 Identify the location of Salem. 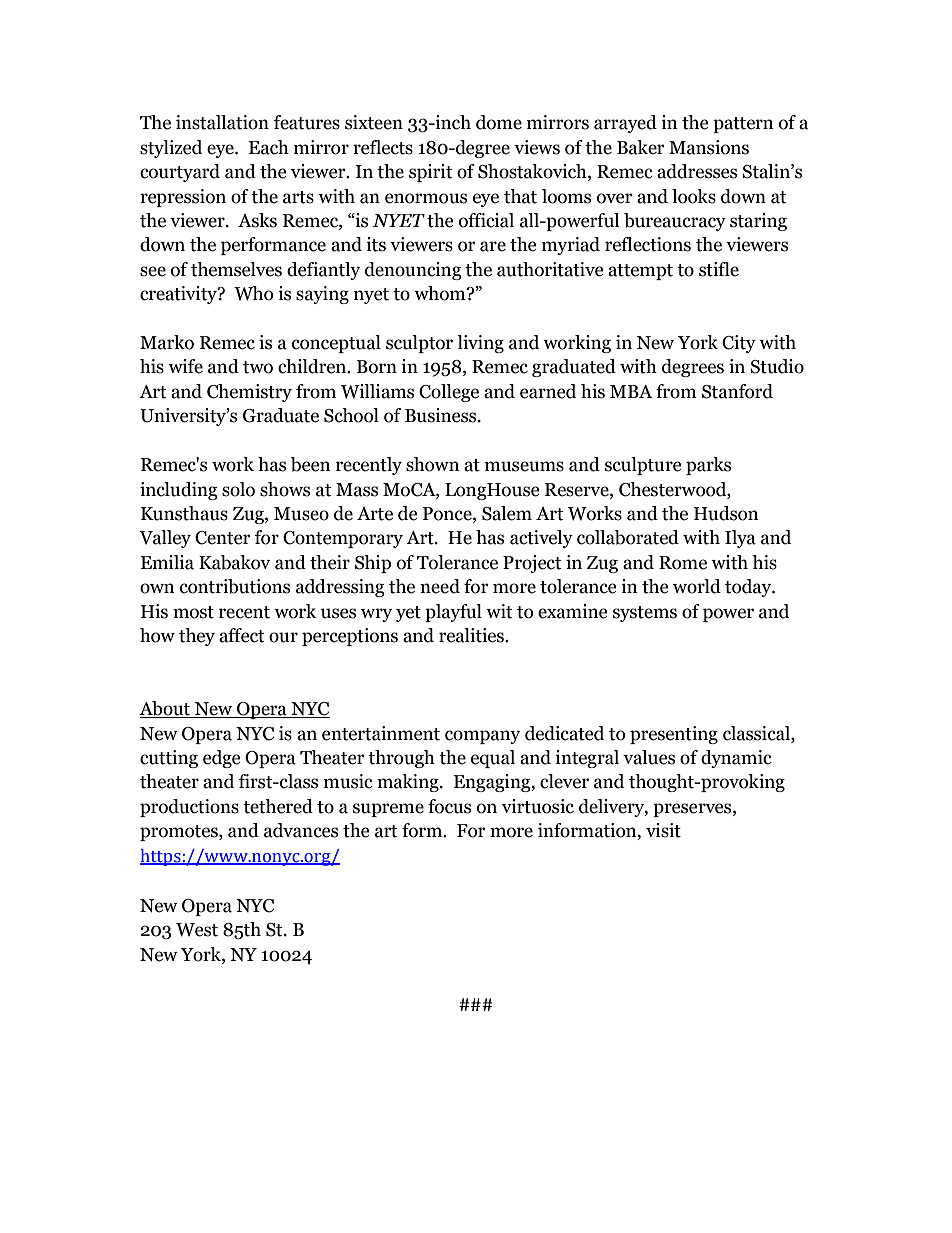
(507, 513).
